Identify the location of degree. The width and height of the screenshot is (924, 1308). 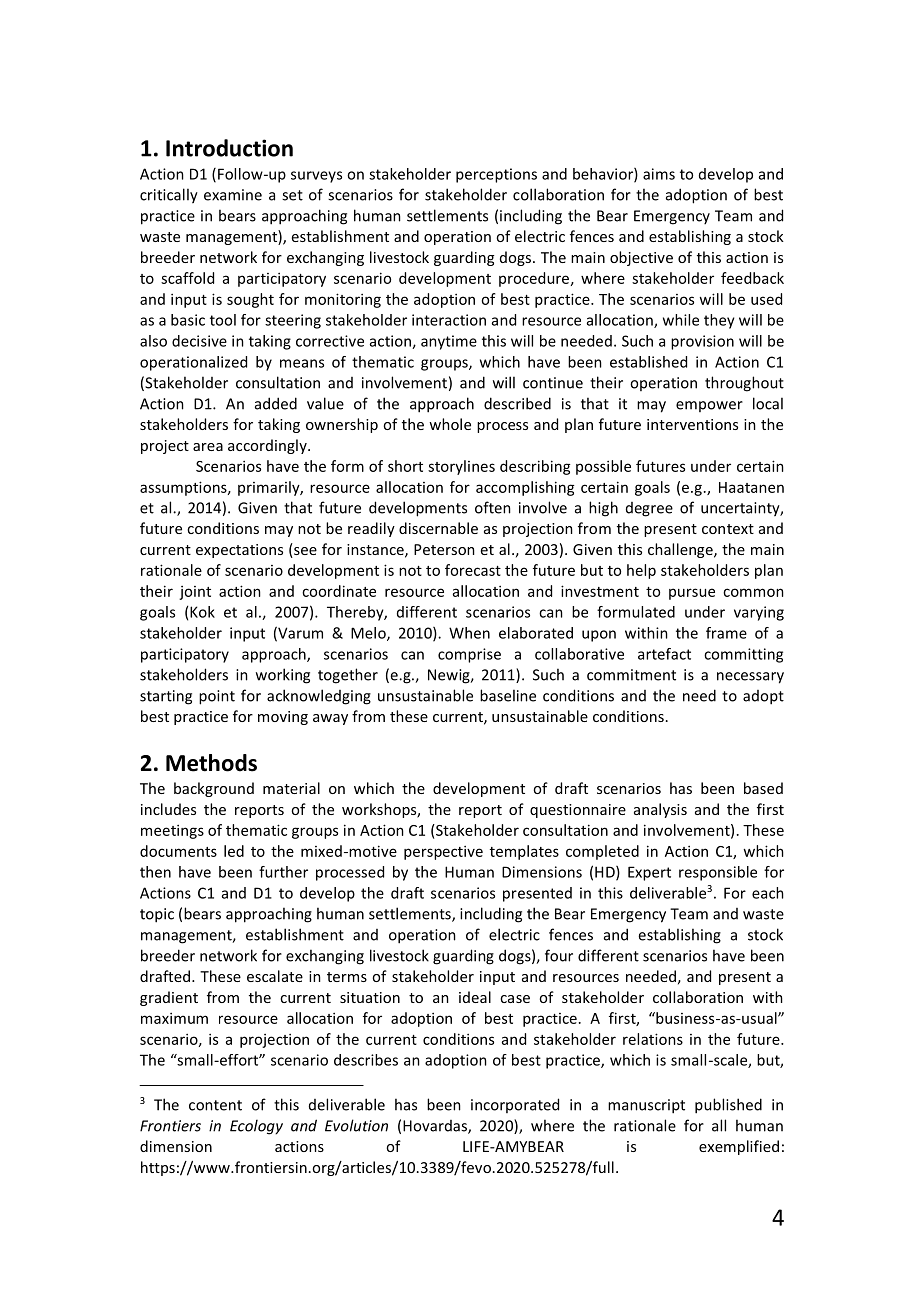
(649, 509).
